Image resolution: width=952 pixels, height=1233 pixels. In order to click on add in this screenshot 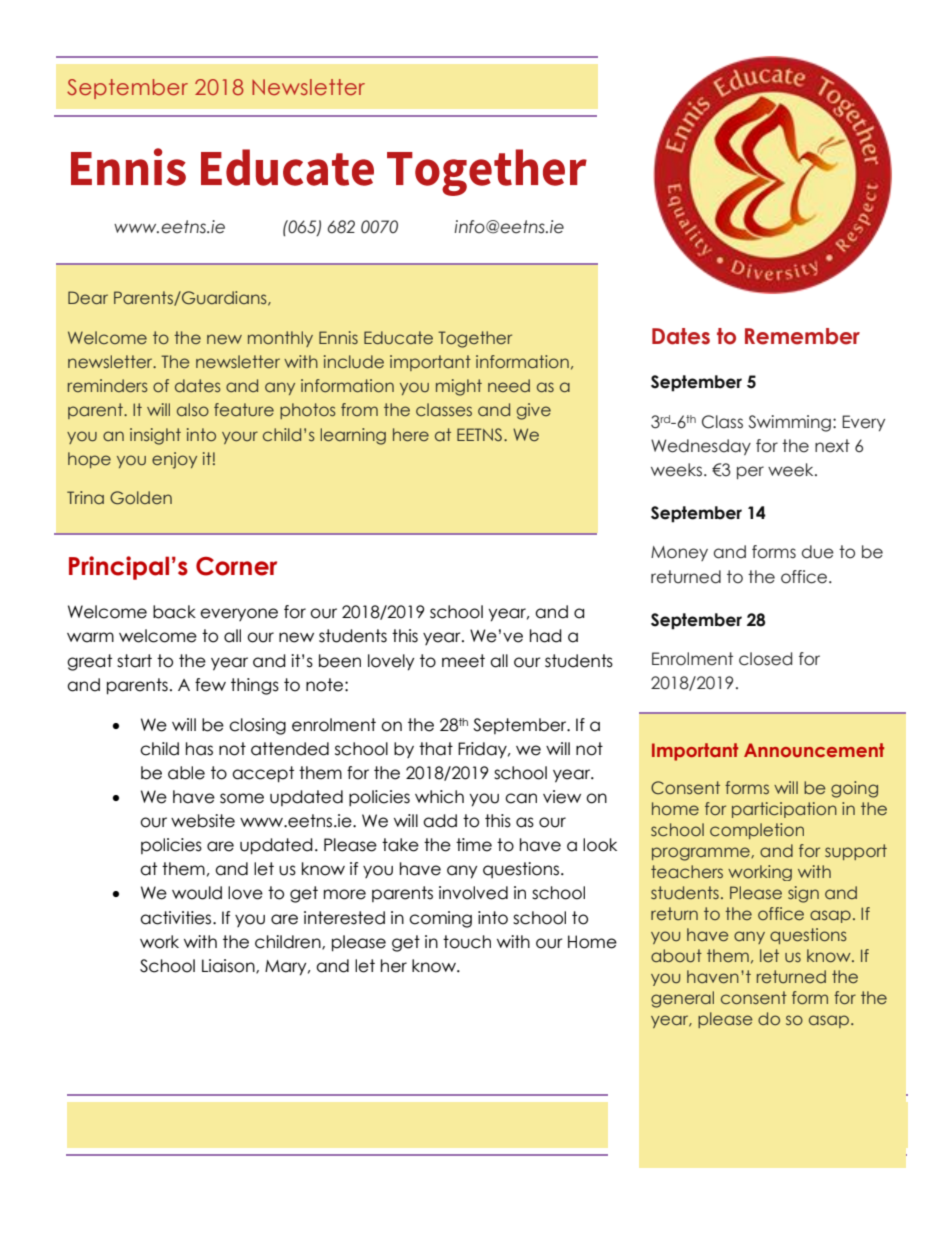, I will do `click(440, 821)`.
